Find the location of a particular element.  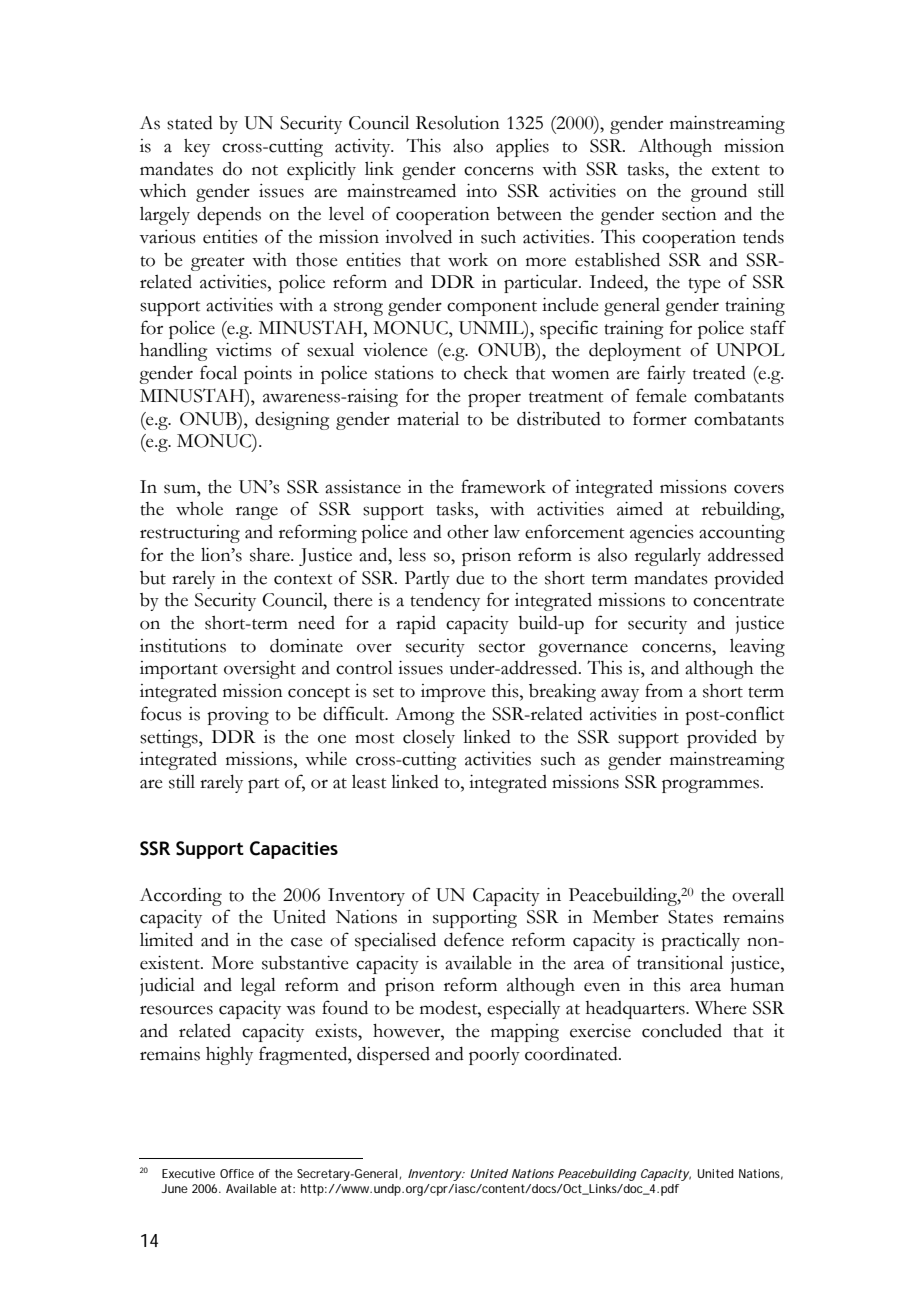

not is located at coordinates (265, 170).
